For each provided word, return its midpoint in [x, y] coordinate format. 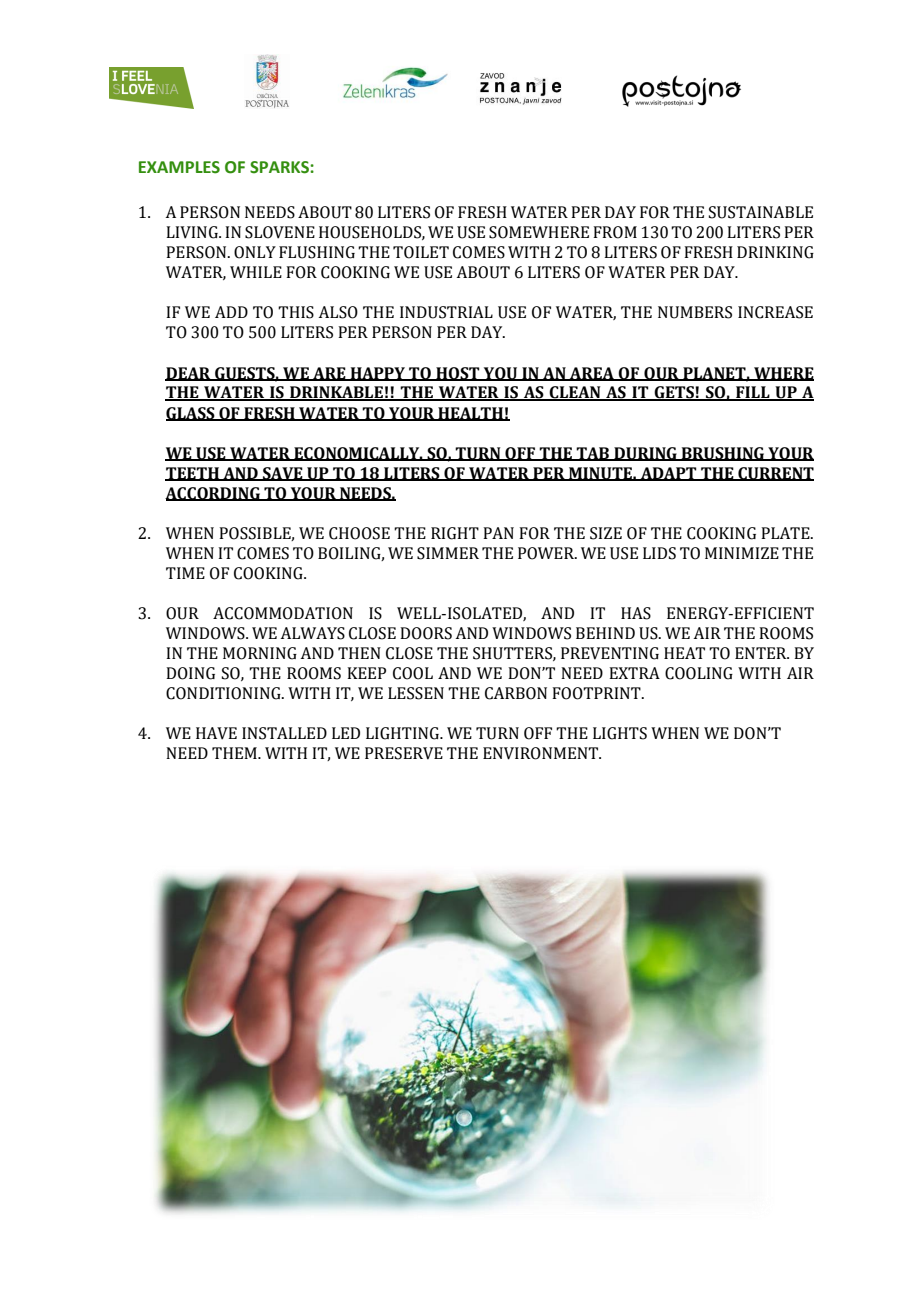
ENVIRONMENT [542, 753]
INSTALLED [284, 733]
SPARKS [280, 167]
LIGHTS [620, 733]
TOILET [421, 252]
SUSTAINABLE [761, 212]
